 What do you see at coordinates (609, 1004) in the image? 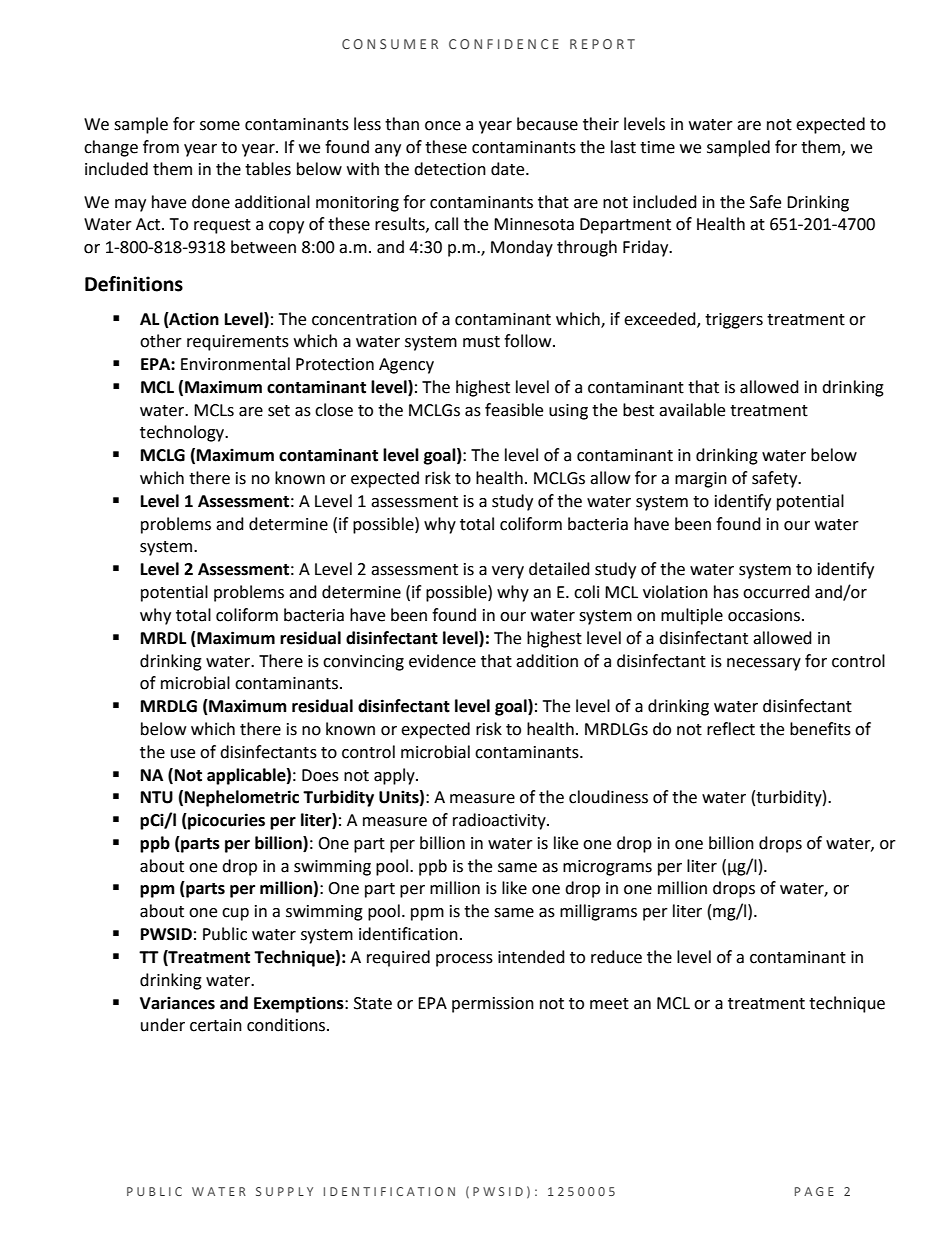
I see `meet` at bounding box center [609, 1004].
